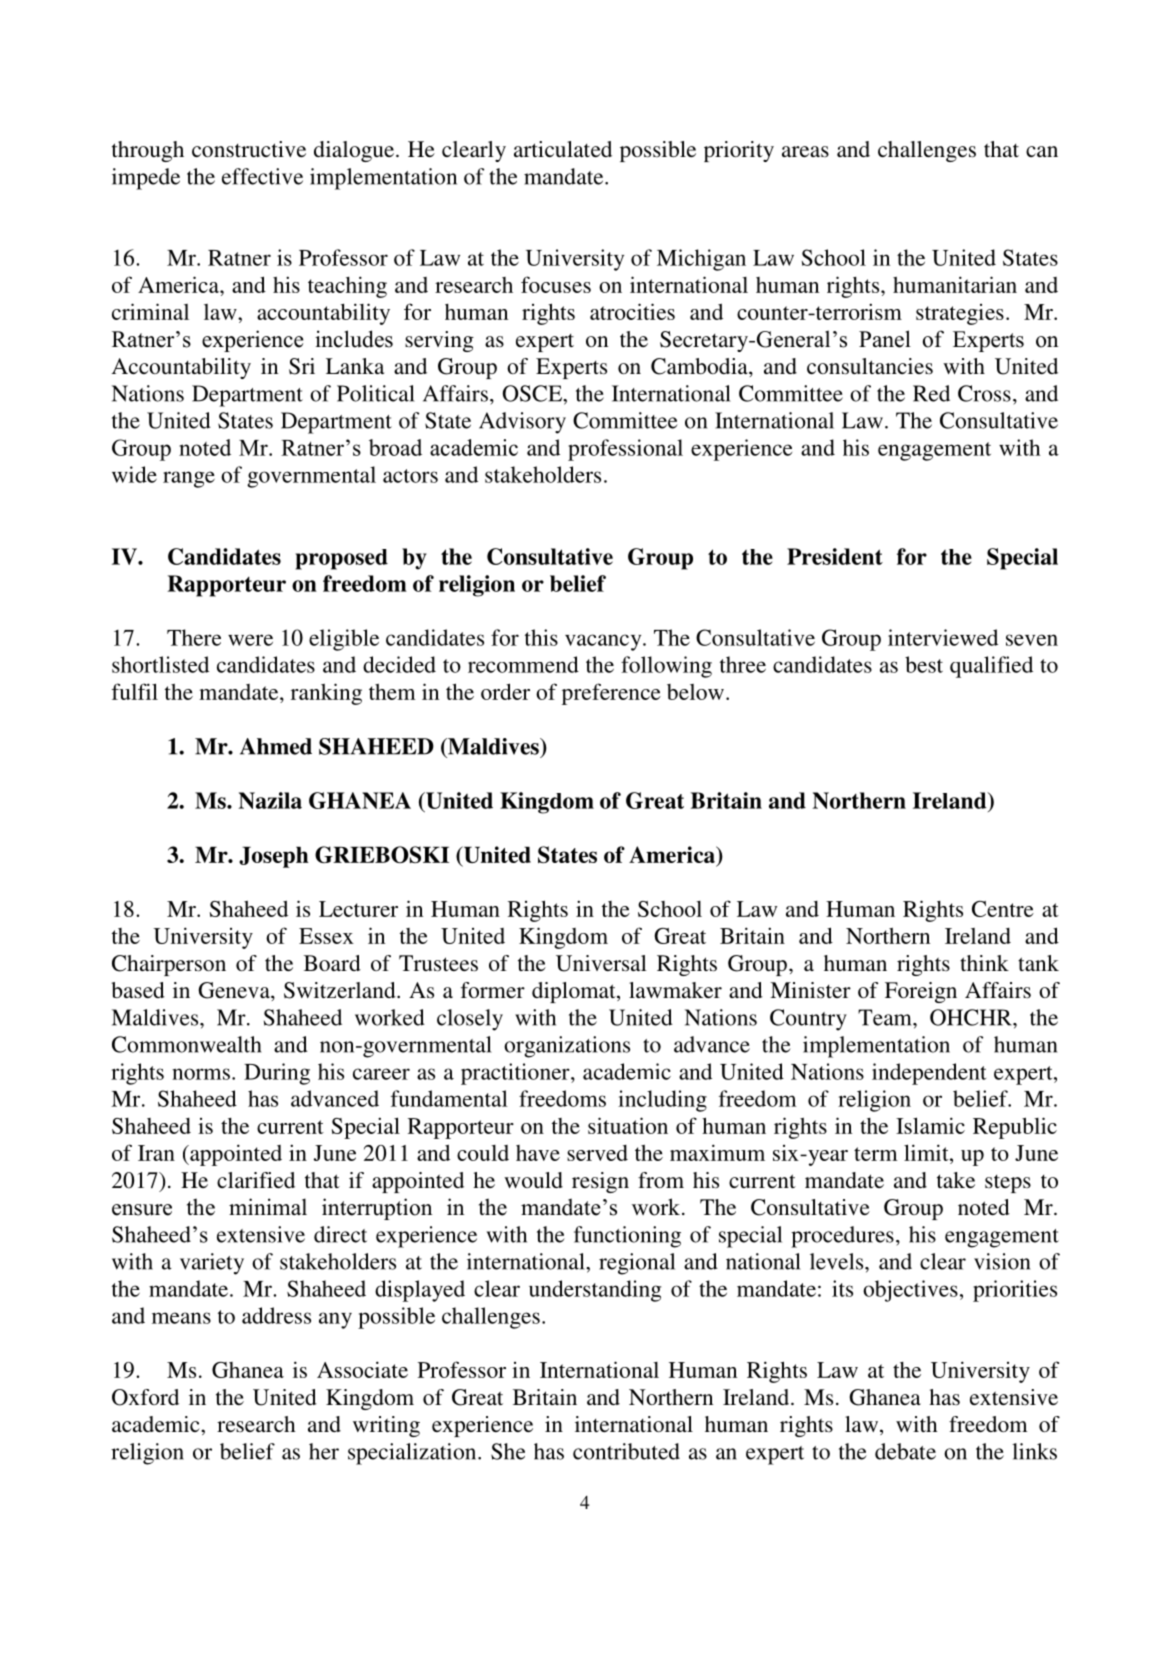 This page has width=1170, height=1655. I want to click on Centre, so click(1003, 909).
